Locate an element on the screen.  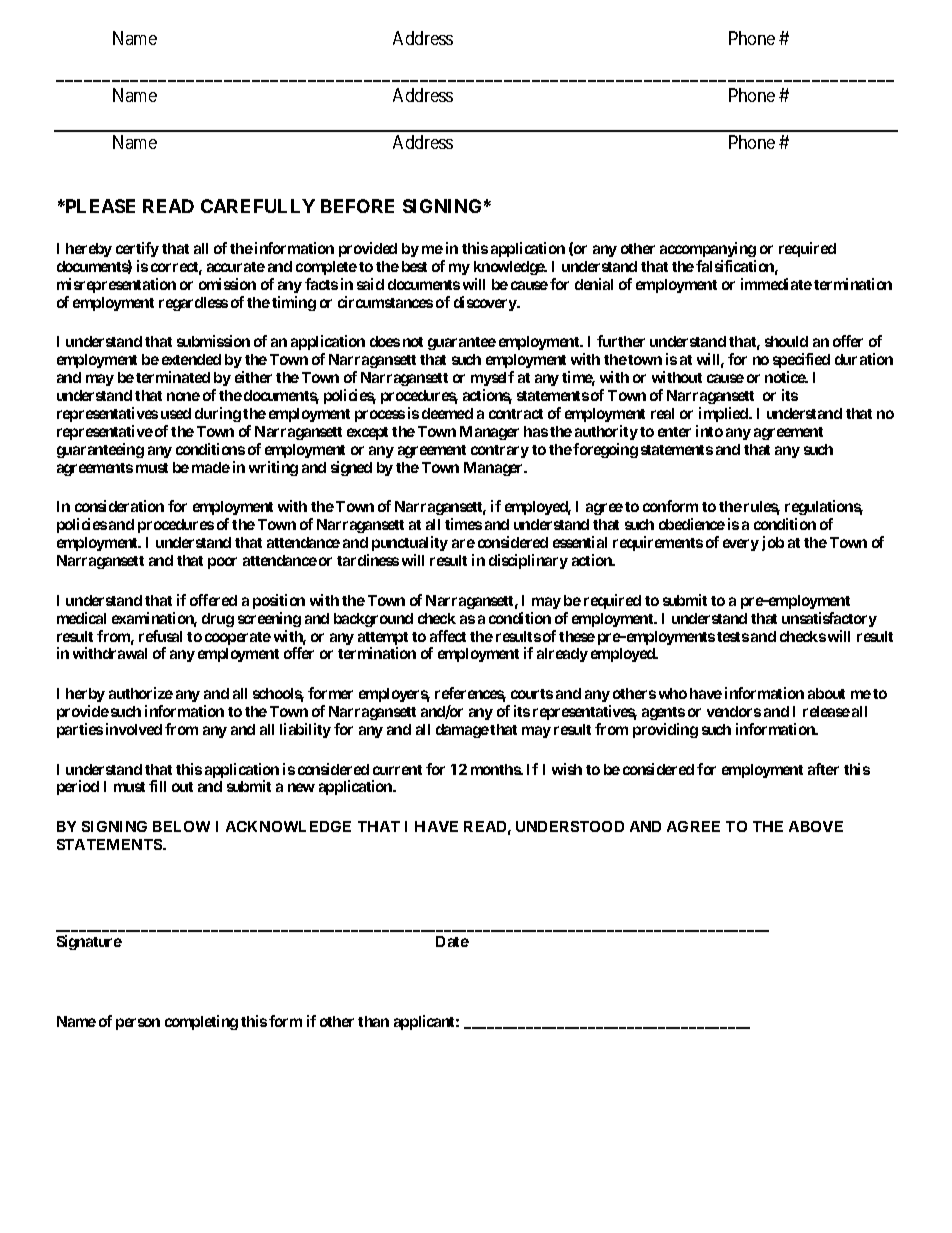
BELOW is located at coordinates (181, 826).
